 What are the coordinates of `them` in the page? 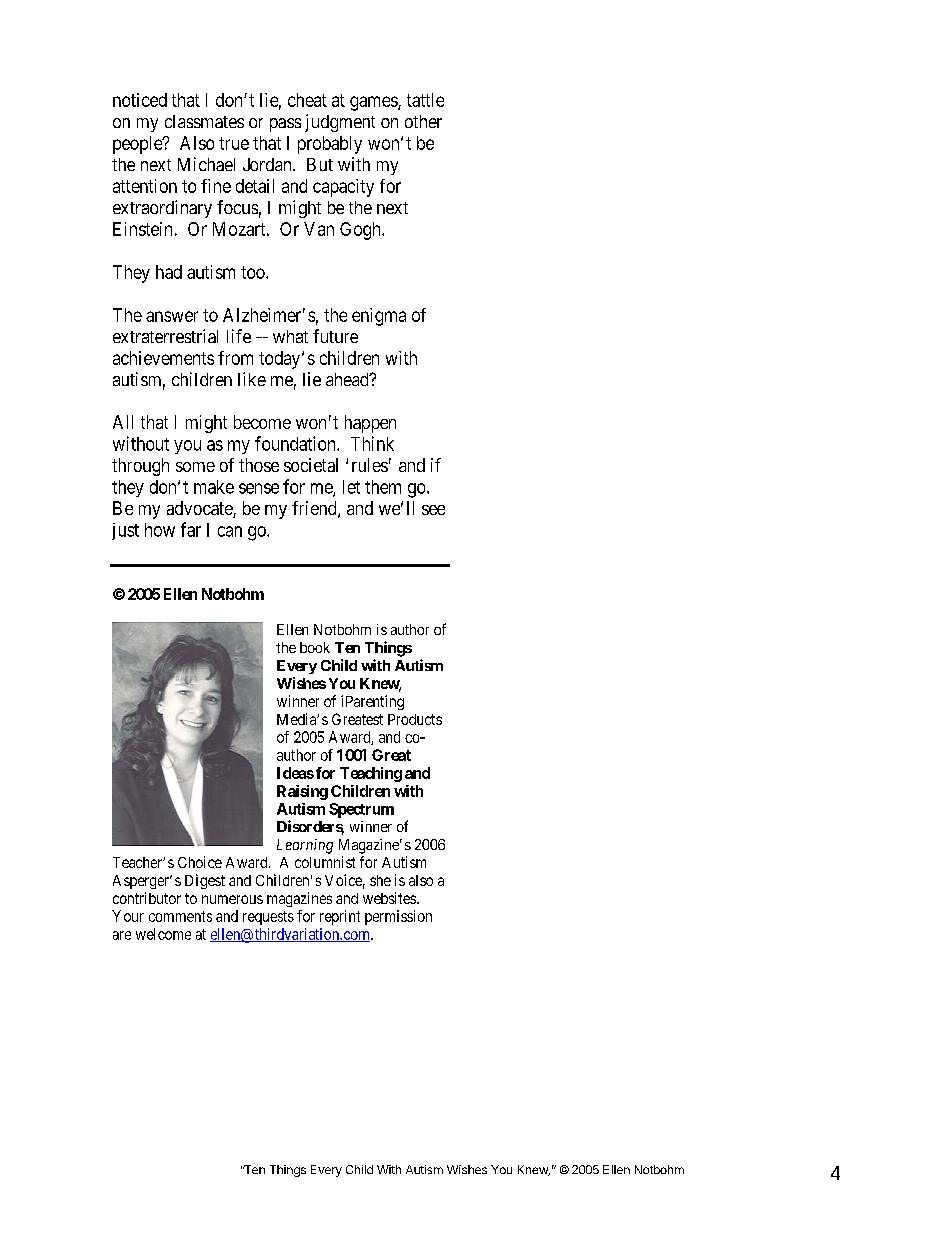 It's located at (383, 487).
